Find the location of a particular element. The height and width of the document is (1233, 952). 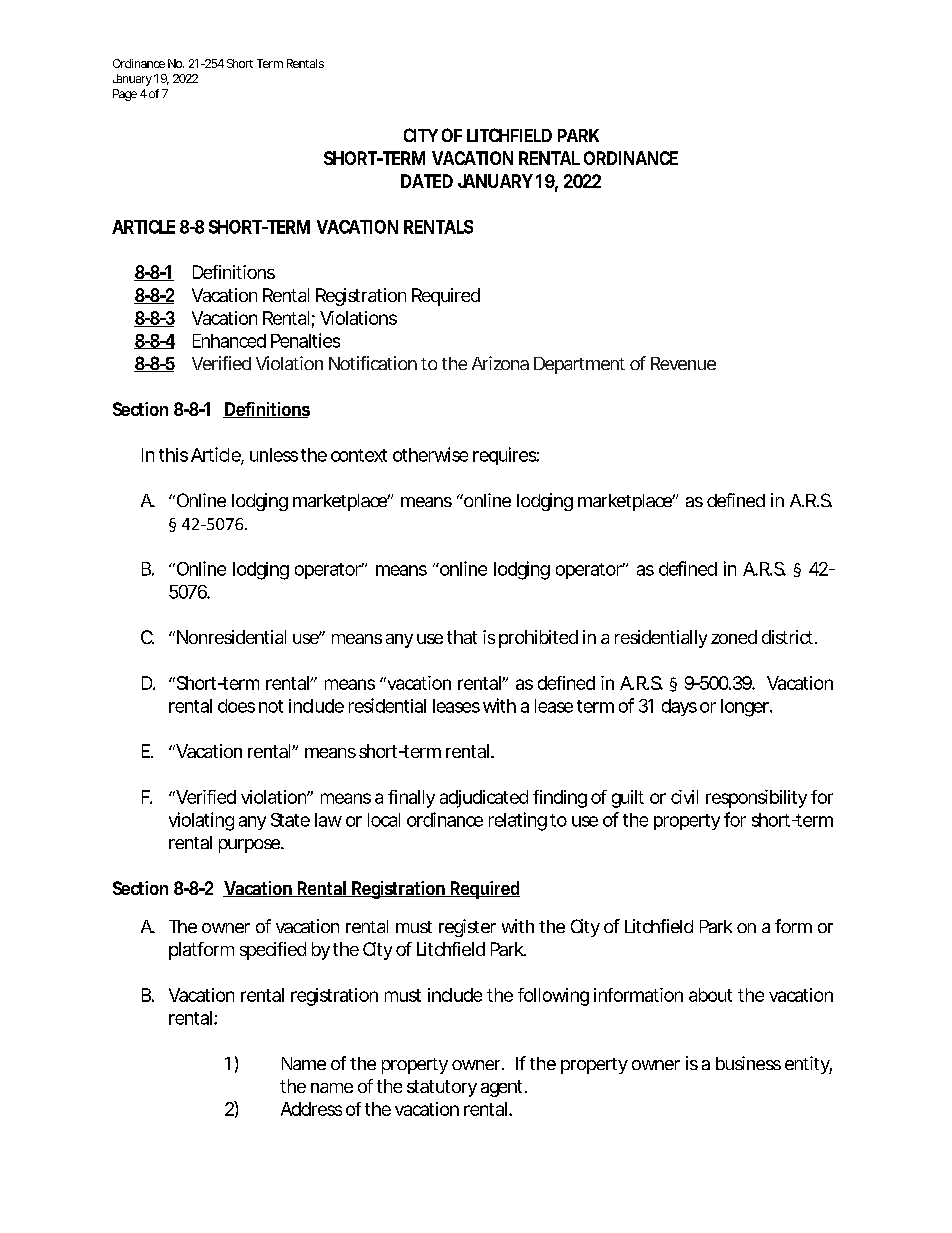

zoned is located at coordinates (734, 637).
